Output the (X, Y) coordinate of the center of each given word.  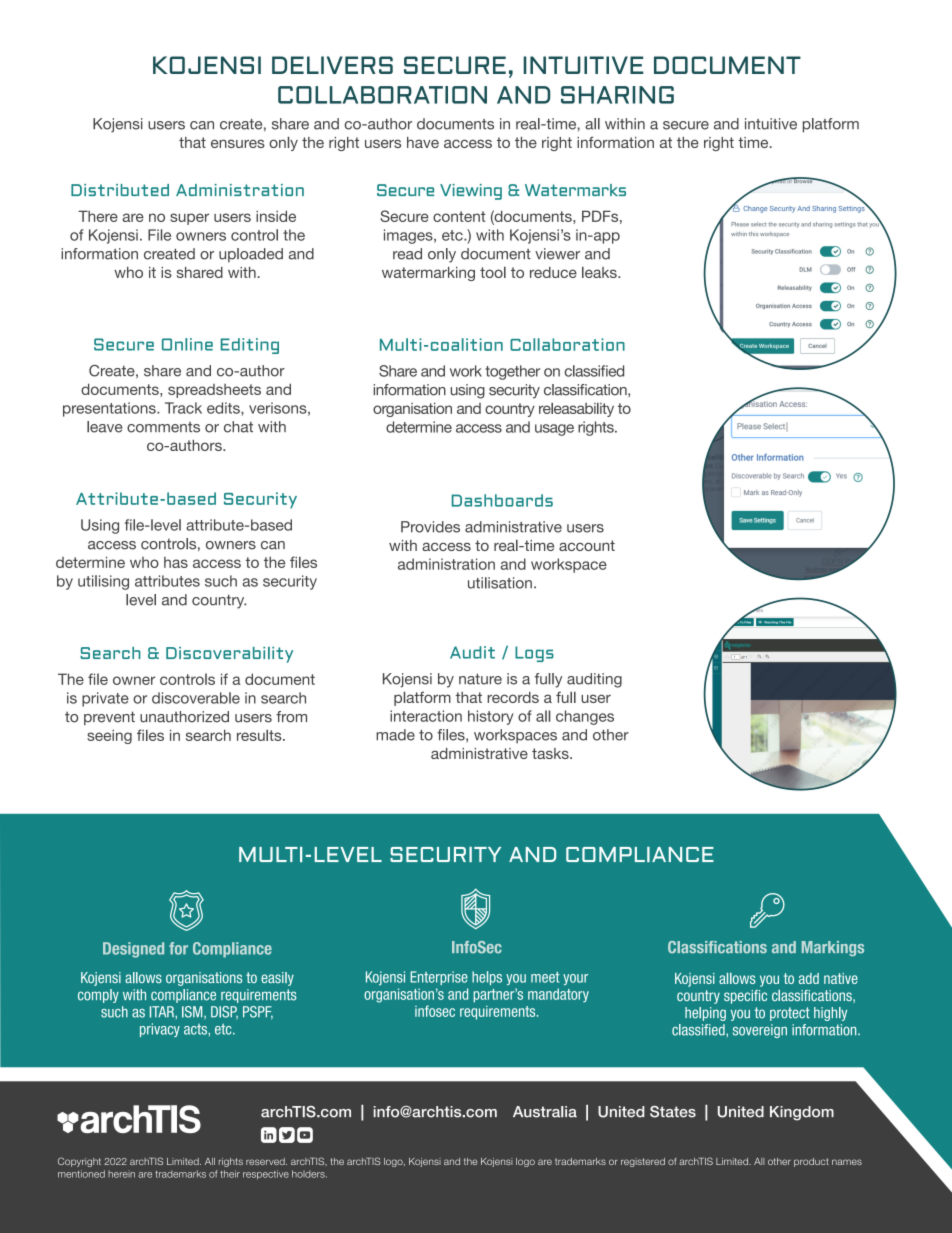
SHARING (617, 95)
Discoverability (229, 655)
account (587, 545)
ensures (238, 143)
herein (121, 1174)
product (811, 1162)
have (423, 142)
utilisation (500, 583)
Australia (545, 1112)
